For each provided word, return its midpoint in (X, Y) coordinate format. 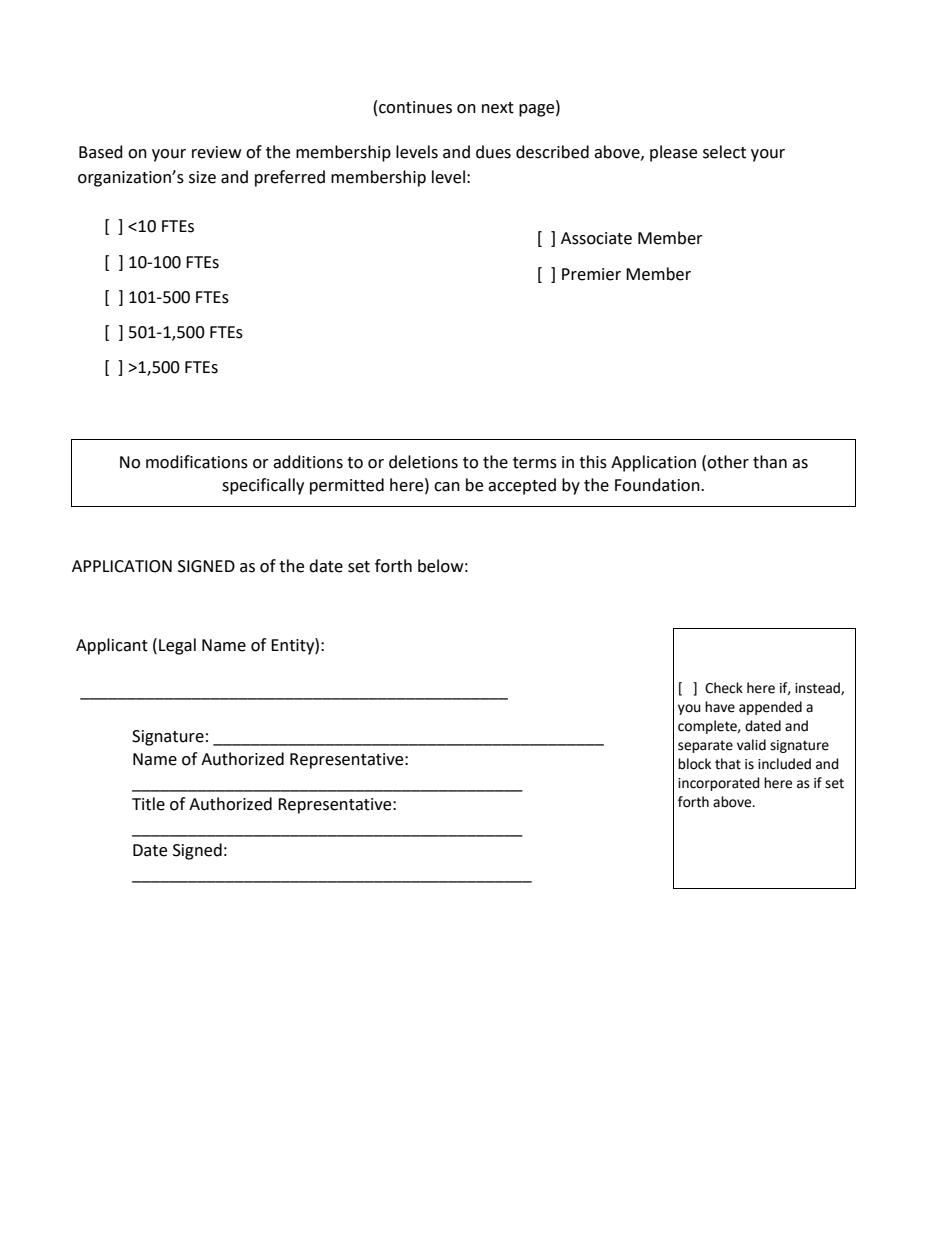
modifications (197, 462)
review (216, 152)
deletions (423, 462)
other (728, 462)
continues (415, 107)
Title (148, 804)
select (724, 152)
